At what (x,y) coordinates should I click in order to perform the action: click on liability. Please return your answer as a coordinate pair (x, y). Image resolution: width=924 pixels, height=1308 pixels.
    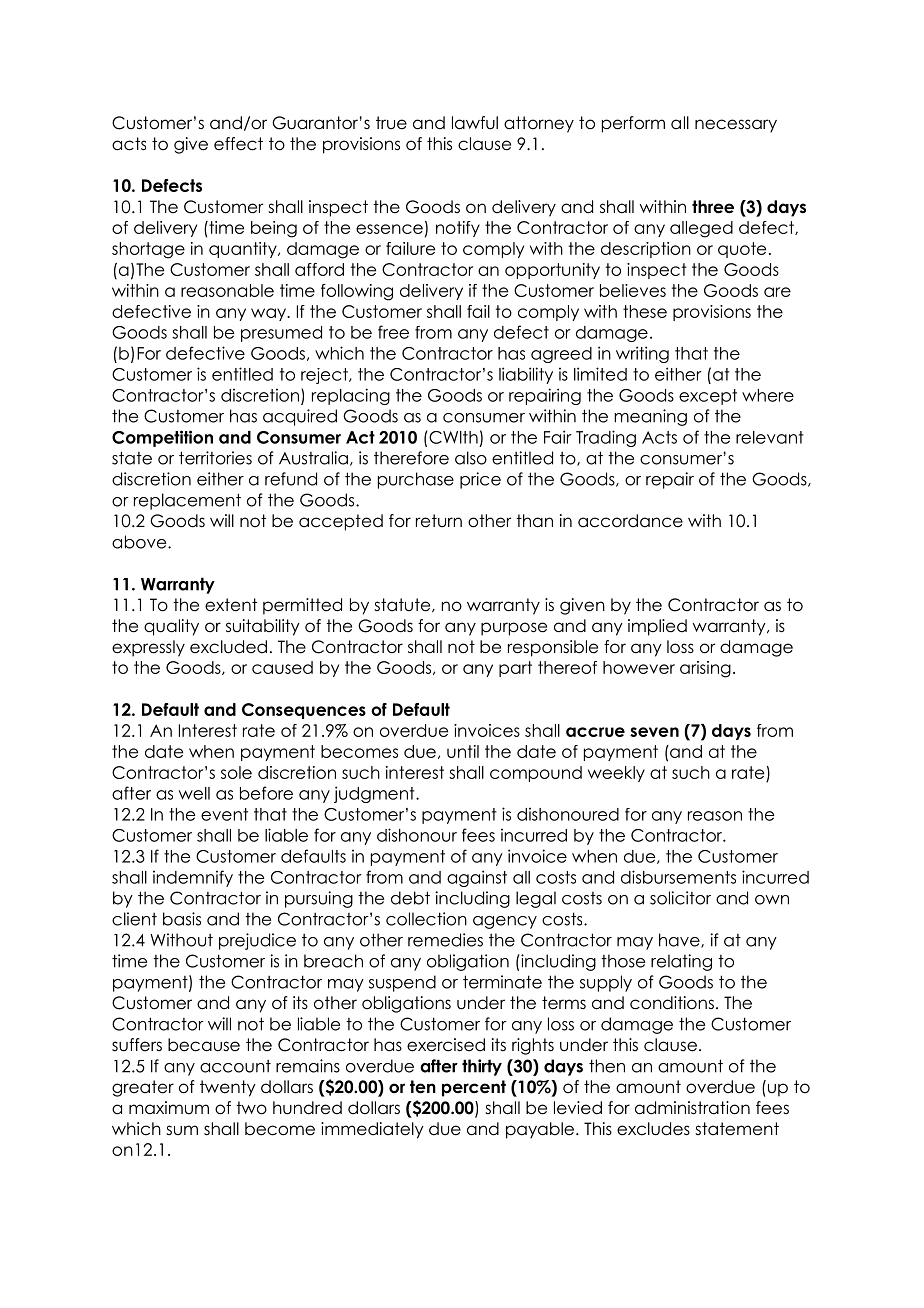
    Looking at the image, I should click on (526, 375).
